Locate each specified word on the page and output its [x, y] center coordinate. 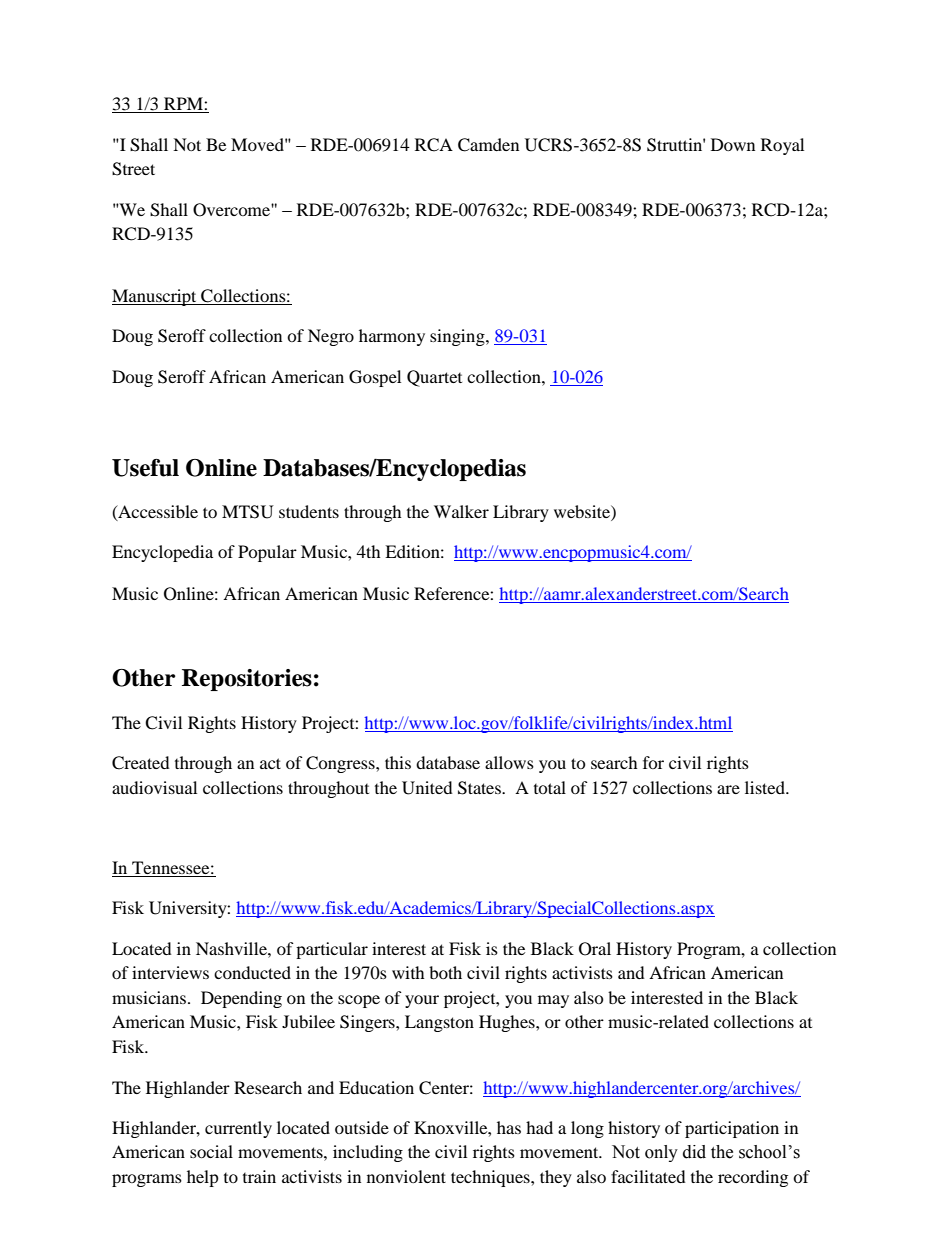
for [653, 762]
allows [509, 762]
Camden [488, 145]
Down [733, 144]
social [211, 1151]
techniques [491, 1178]
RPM [183, 105]
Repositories [247, 680]
